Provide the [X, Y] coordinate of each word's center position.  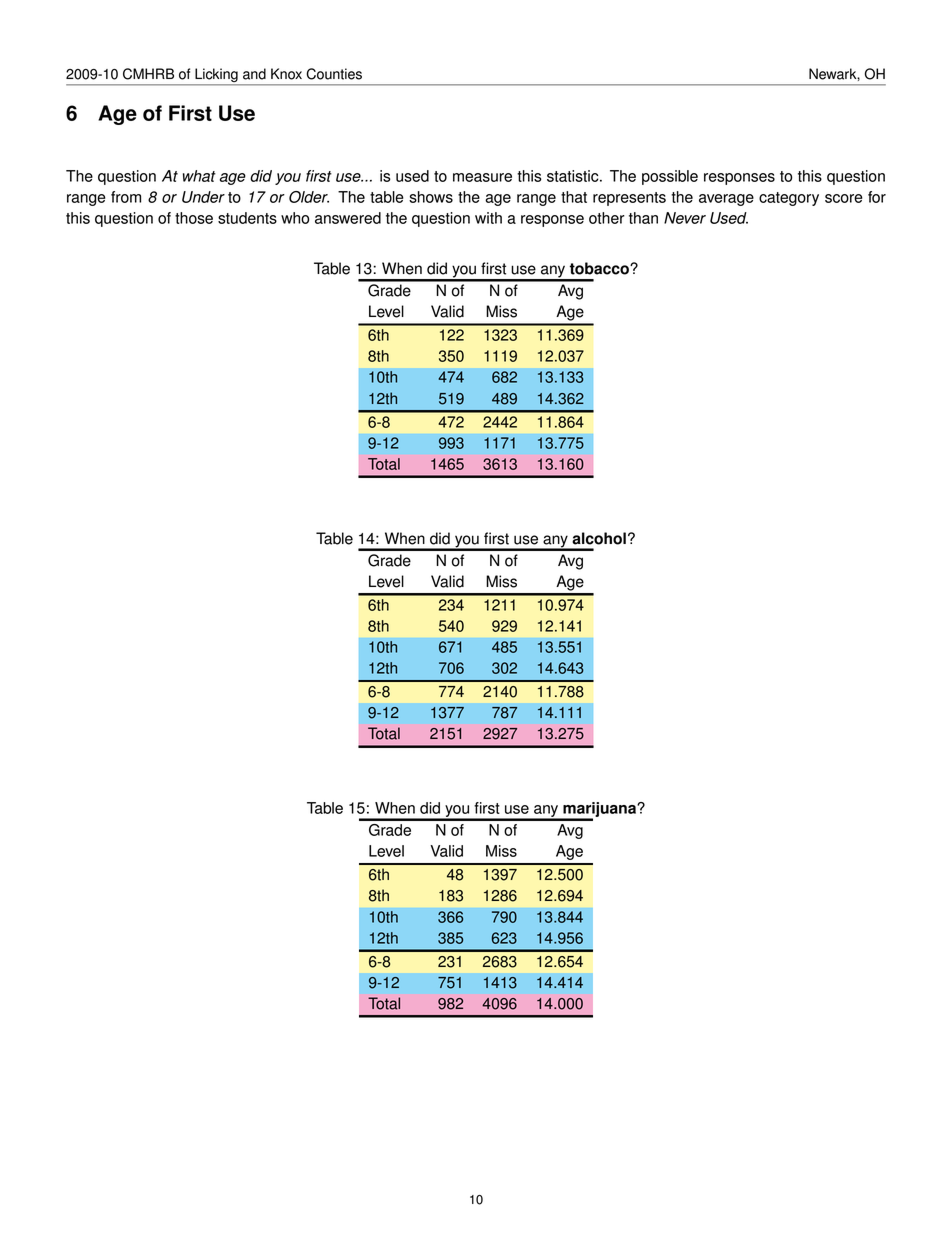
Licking [216, 76]
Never [685, 218]
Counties [334, 74]
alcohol [599, 538]
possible [670, 177]
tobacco [600, 268]
